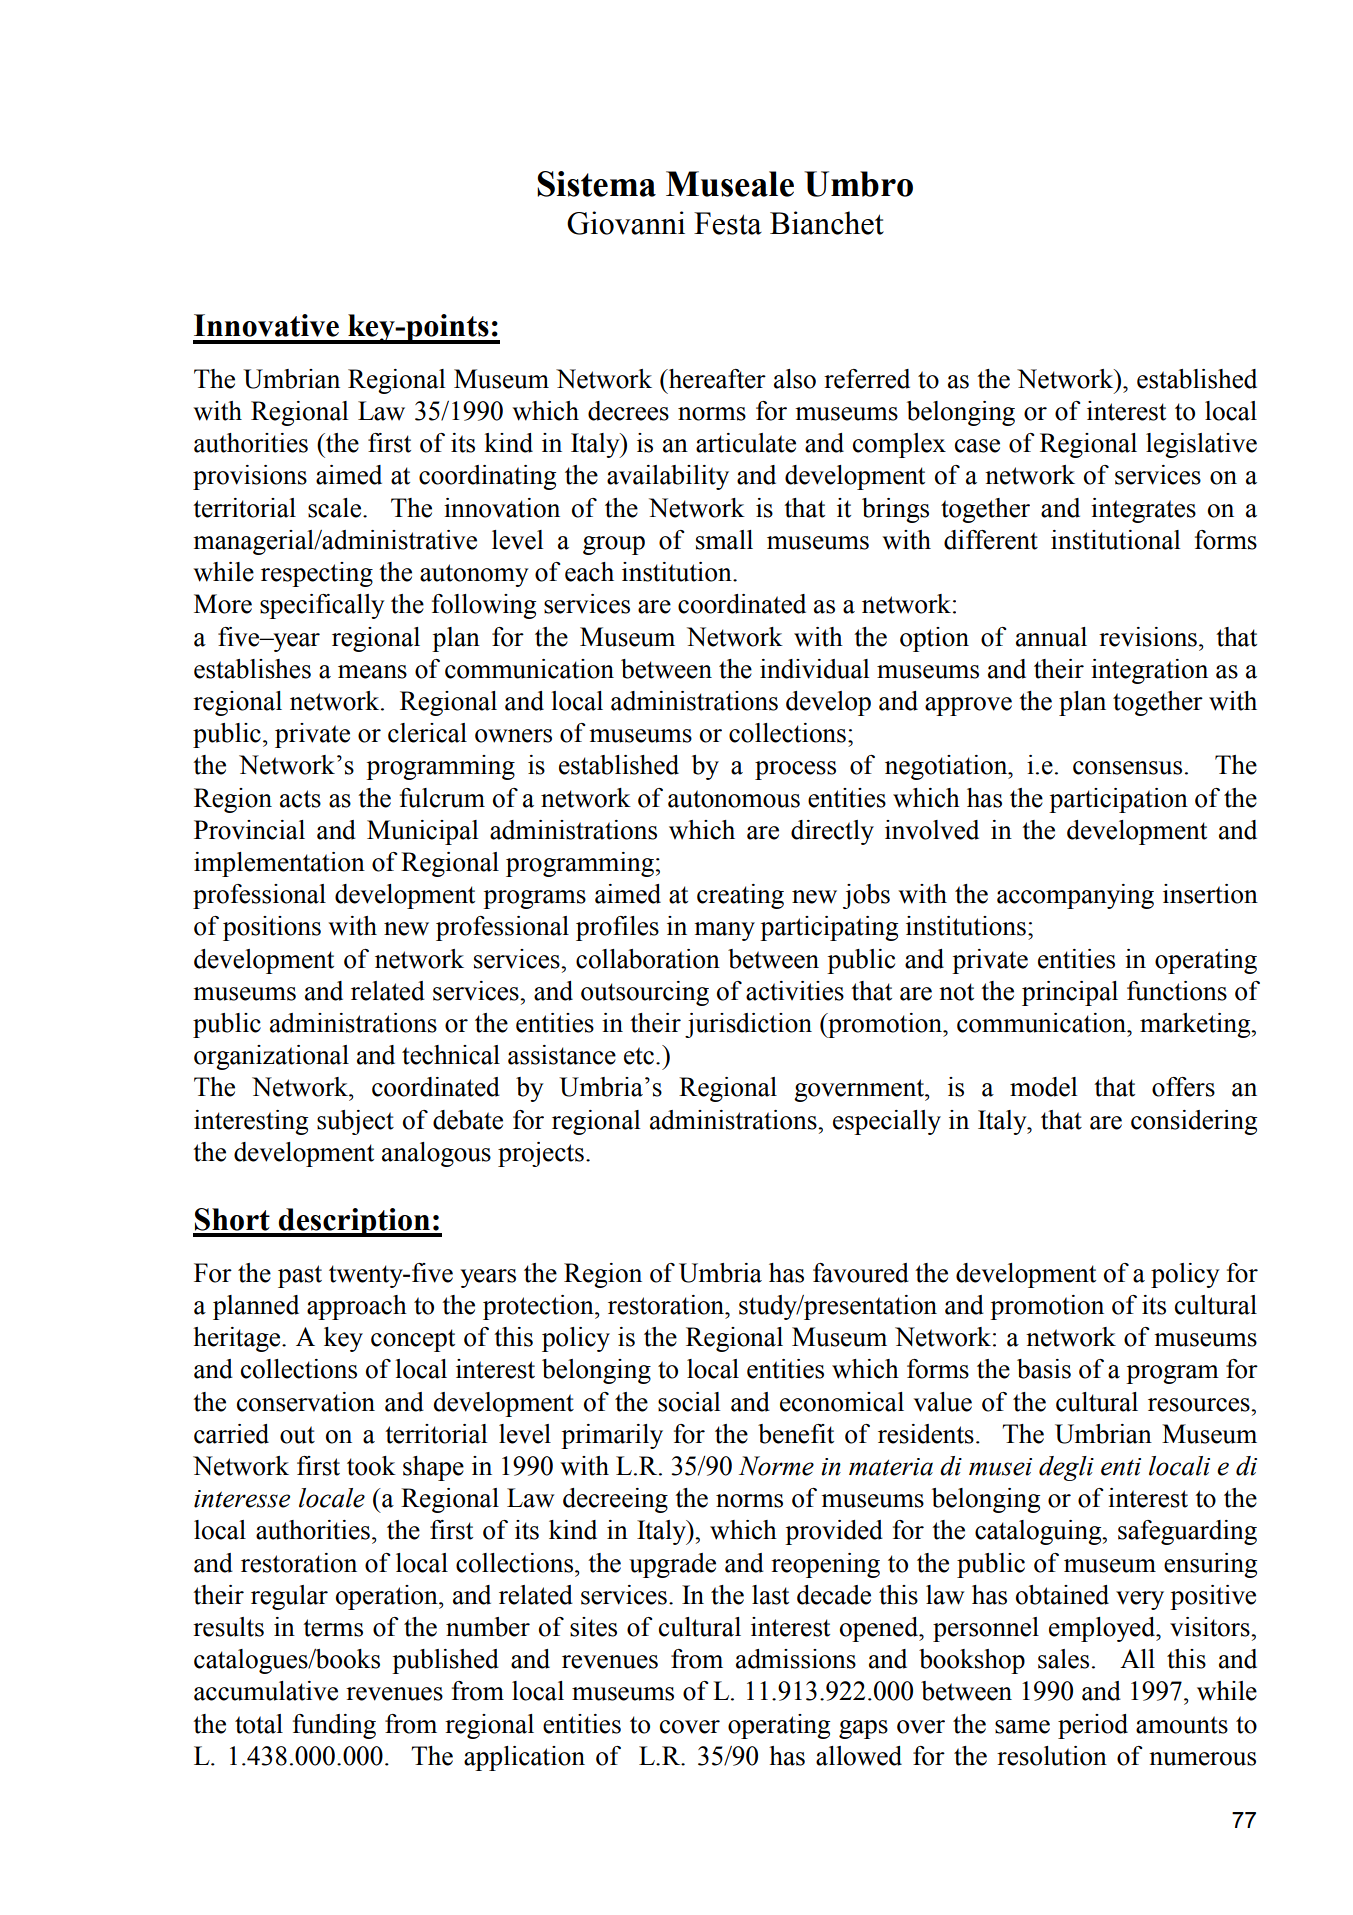 This image has height=1915, width=1353. I want to click on Giovanni, so click(626, 223).
